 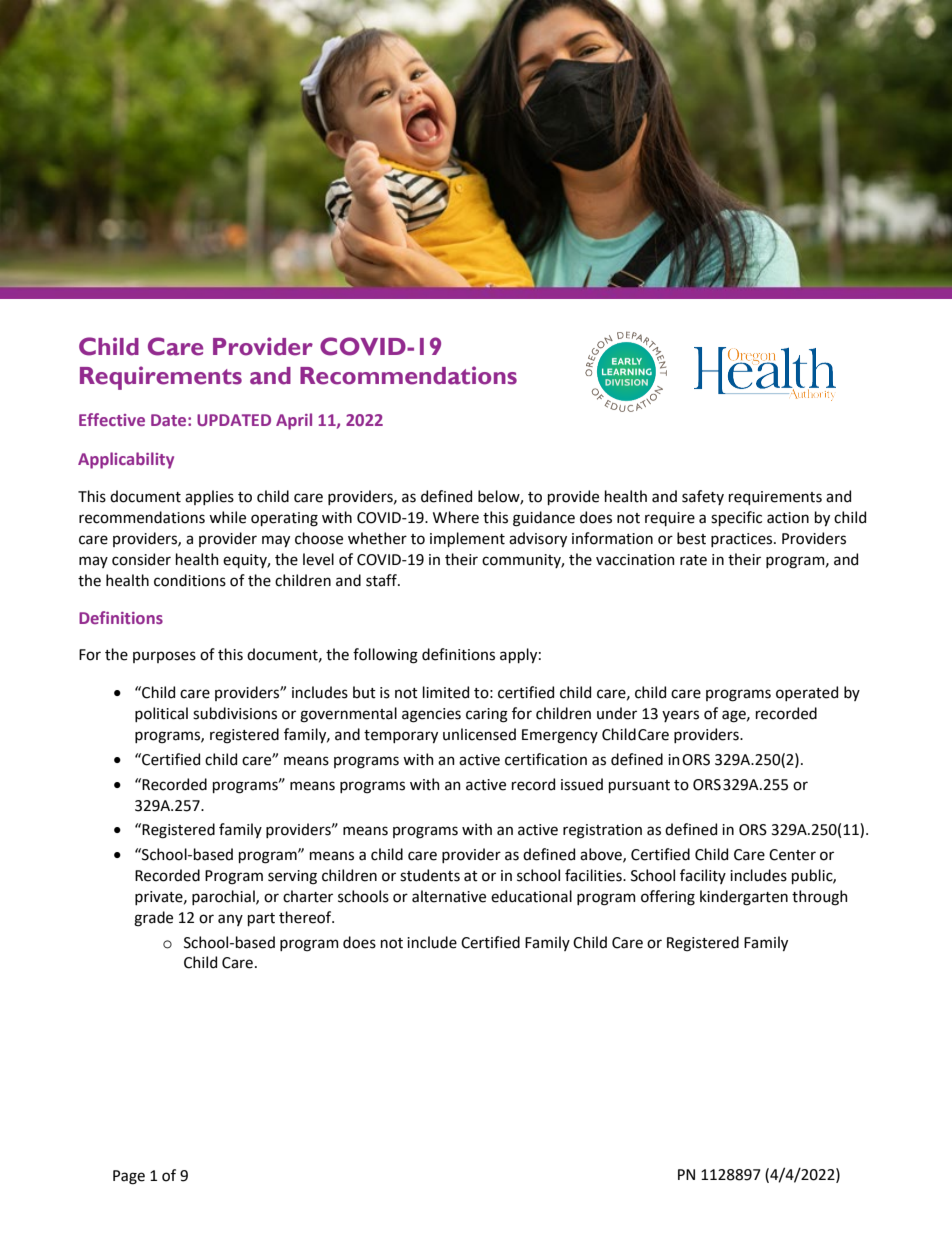 What do you see at coordinates (230, 920) in the screenshot?
I see `any` at bounding box center [230, 920].
